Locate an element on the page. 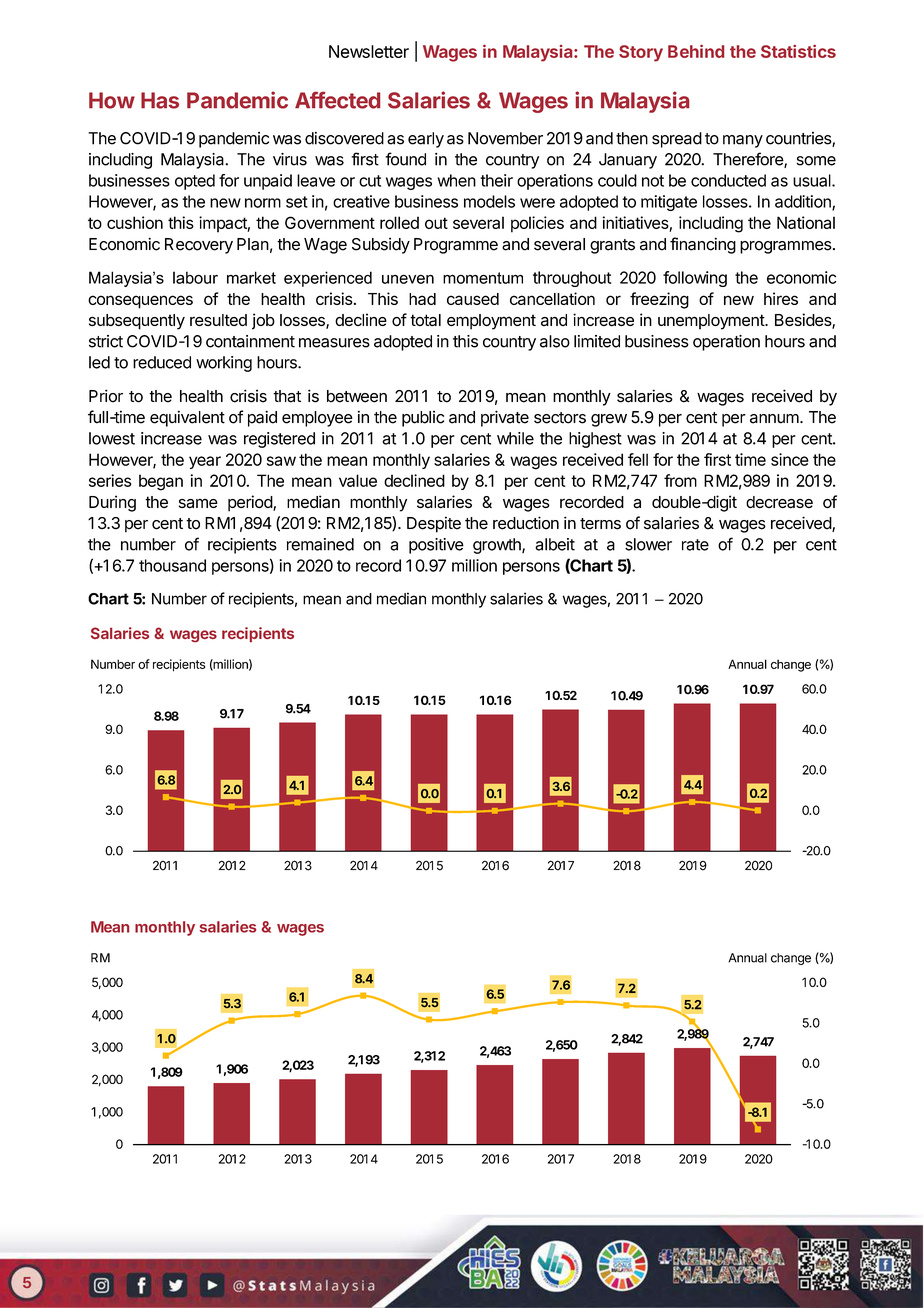  positive is located at coordinates (436, 546).
